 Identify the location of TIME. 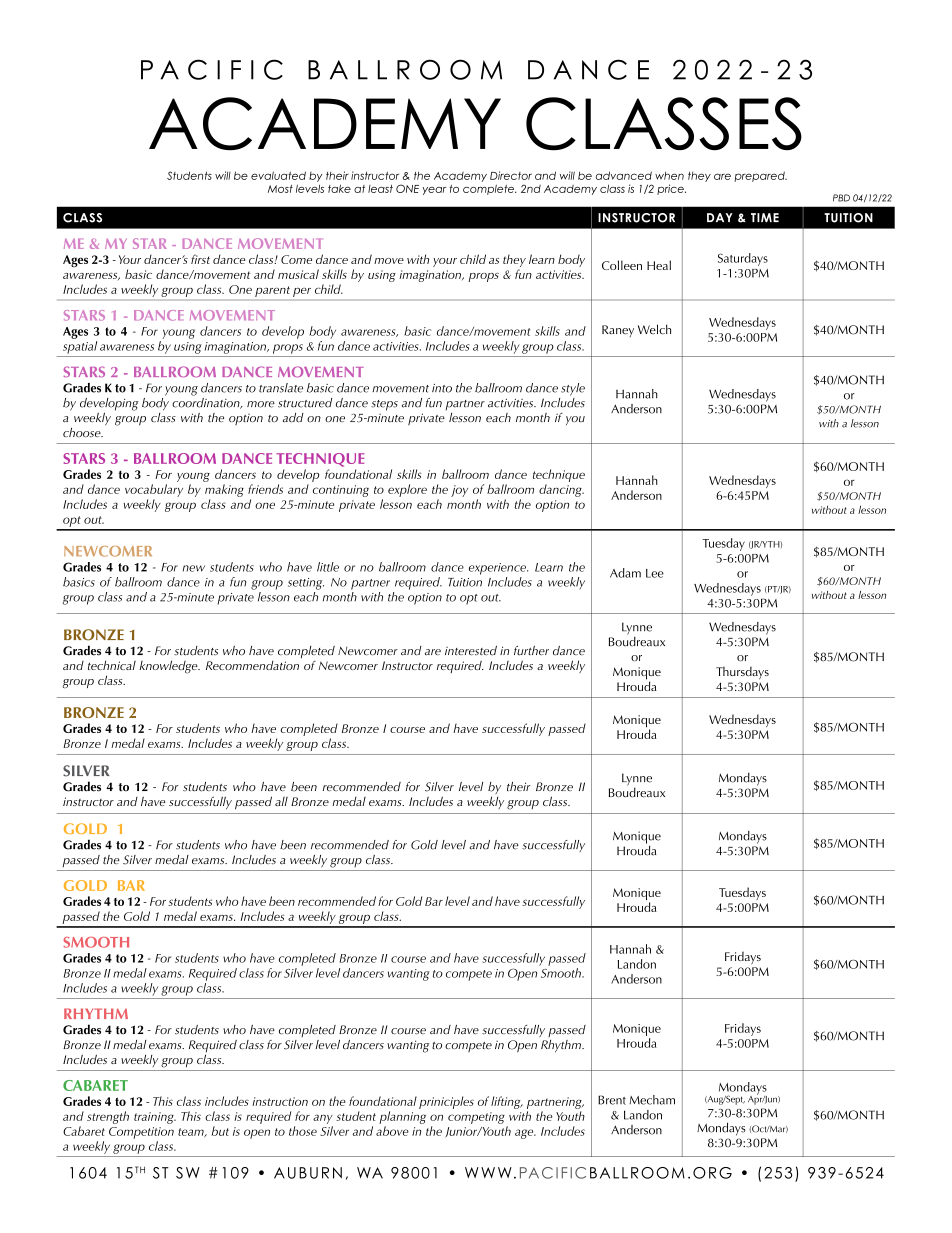
(765, 217).
